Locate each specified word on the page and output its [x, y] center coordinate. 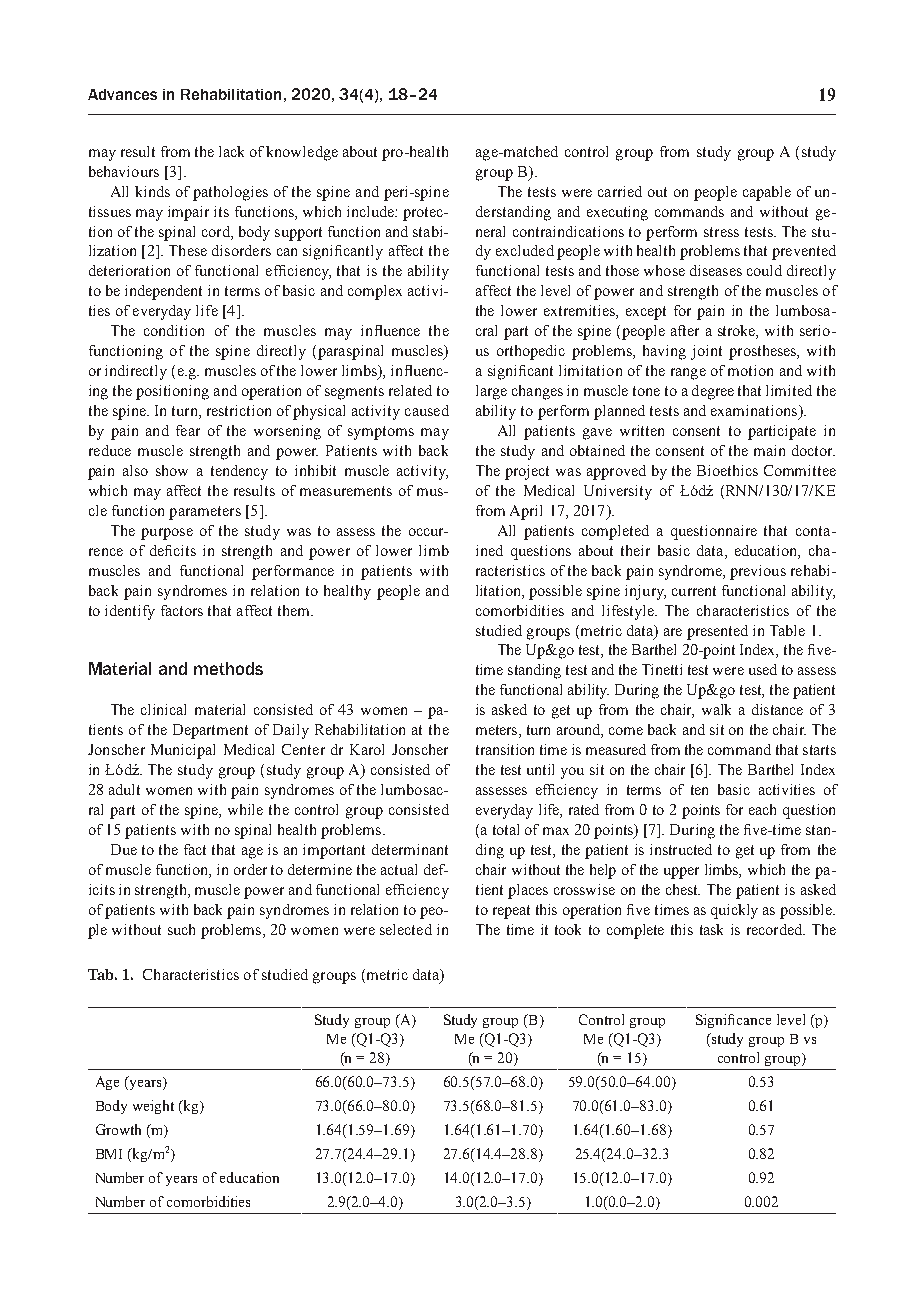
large [491, 392]
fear [188, 430]
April [526, 512]
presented [717, 632]
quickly [734, 911]
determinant [410, 849]
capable [767, 193]
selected [406, 929]
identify [130, 612]
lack [231, 151]
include [371, 211]
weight [153, 1107]
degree [713, 392]
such [181, 929]
